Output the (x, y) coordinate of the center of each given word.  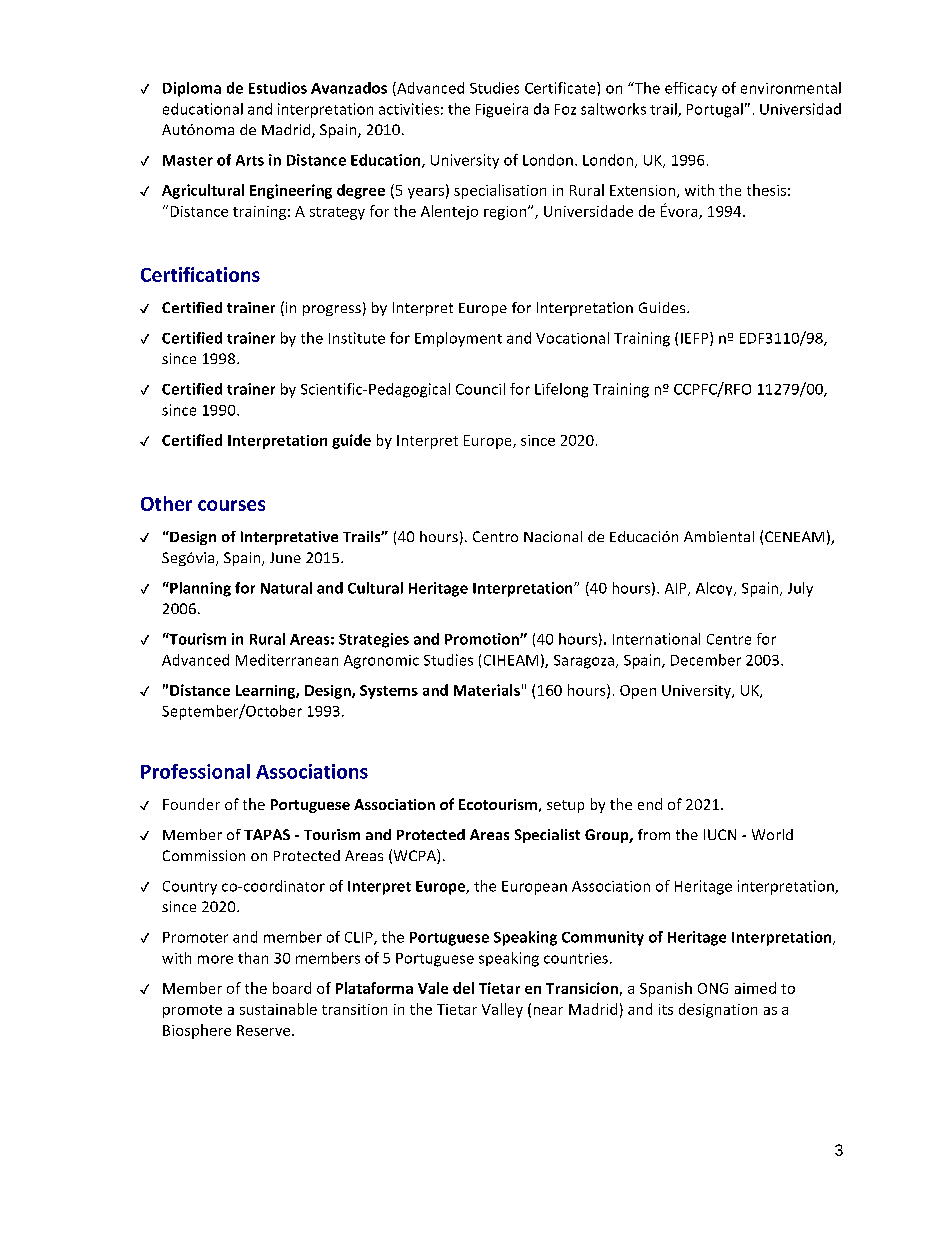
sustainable (278, 1009)
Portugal (715, 110)
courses (231, 505)
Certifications (200, 274)
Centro (495, 536)
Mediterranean (287, 660)
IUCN (720, 834)
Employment (458, 339)
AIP (677, 589)
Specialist (547, 836)
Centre (729, 639)
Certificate (561, 88)
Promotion (483, 639)
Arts (250, 160)
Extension (644, 191)
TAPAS (267, 834)
